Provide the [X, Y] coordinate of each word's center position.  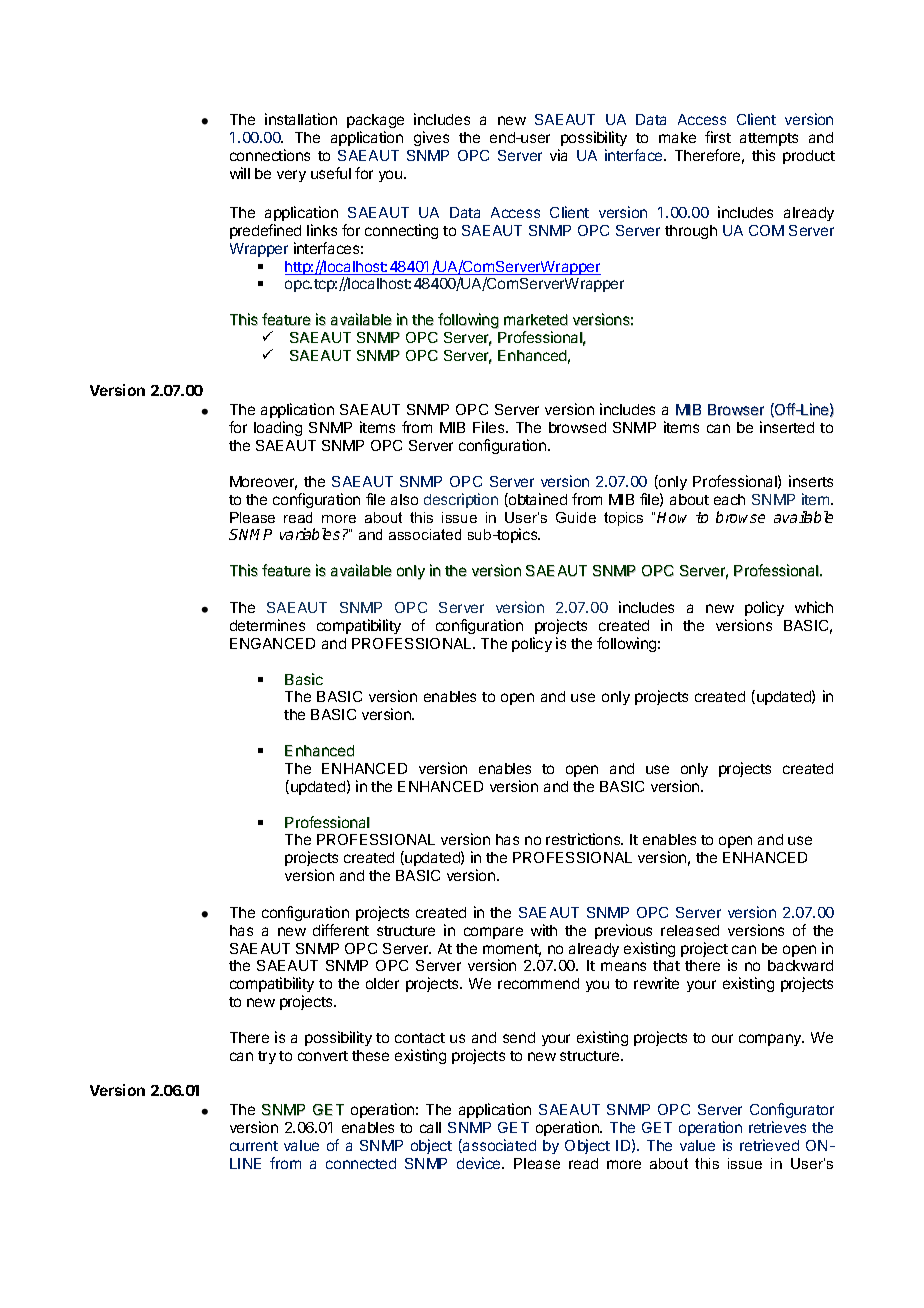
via [558, 155]
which [814, 607]
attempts [769, 139]
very [291, 176]
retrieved [769, 1145]
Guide [576, 517]
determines [267, 625]
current [254, 1146]
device [480, 1163]
